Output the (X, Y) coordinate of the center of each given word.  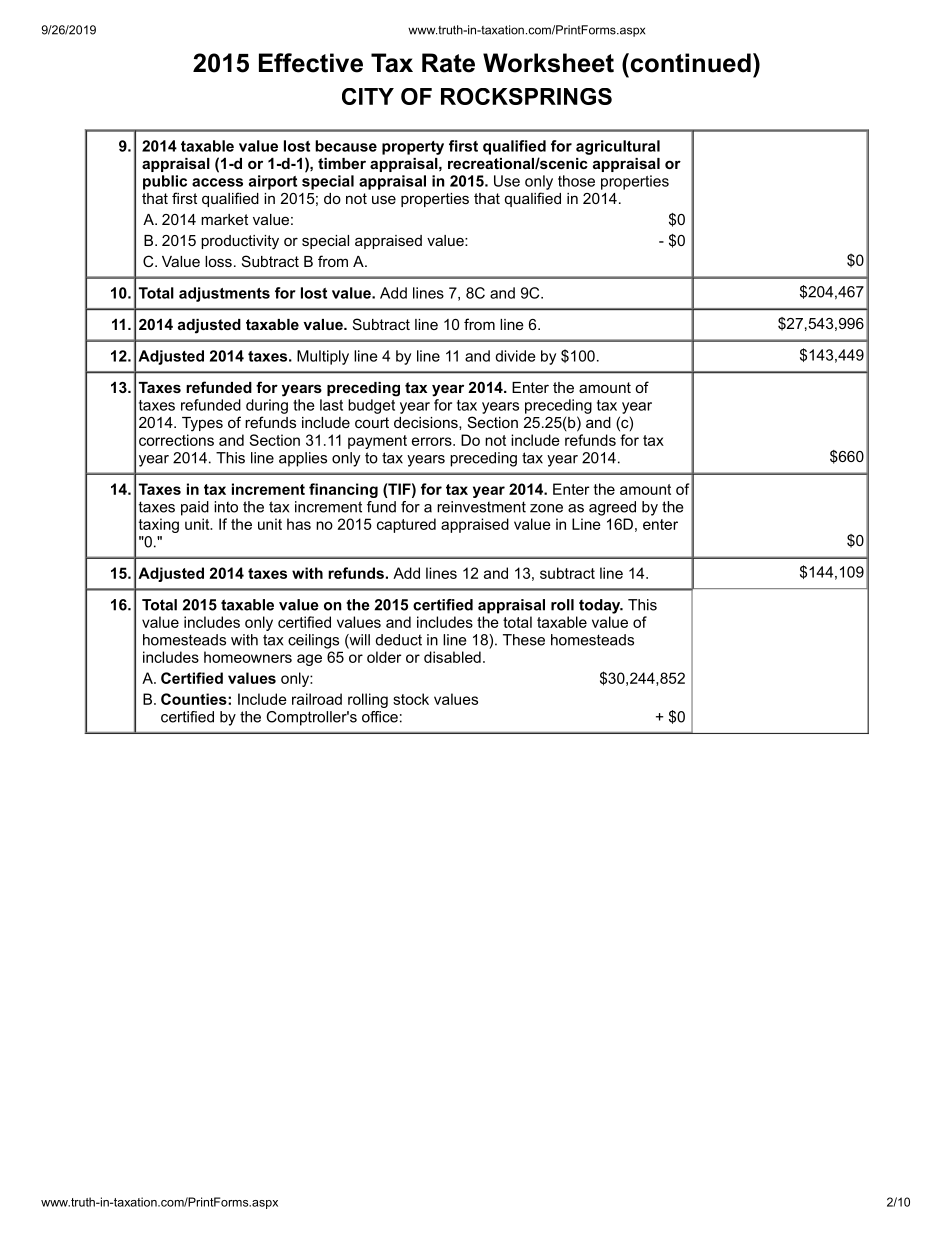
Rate (448, 63)
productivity (240, 242)
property (413, 148)
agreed (612, 508)
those (576, 181)
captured (406, 525)
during (267, 406)
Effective (311, 63)
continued (689, 63)
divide (515, 356)
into (226, 507)
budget (371, 406)
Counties (195, 699)
